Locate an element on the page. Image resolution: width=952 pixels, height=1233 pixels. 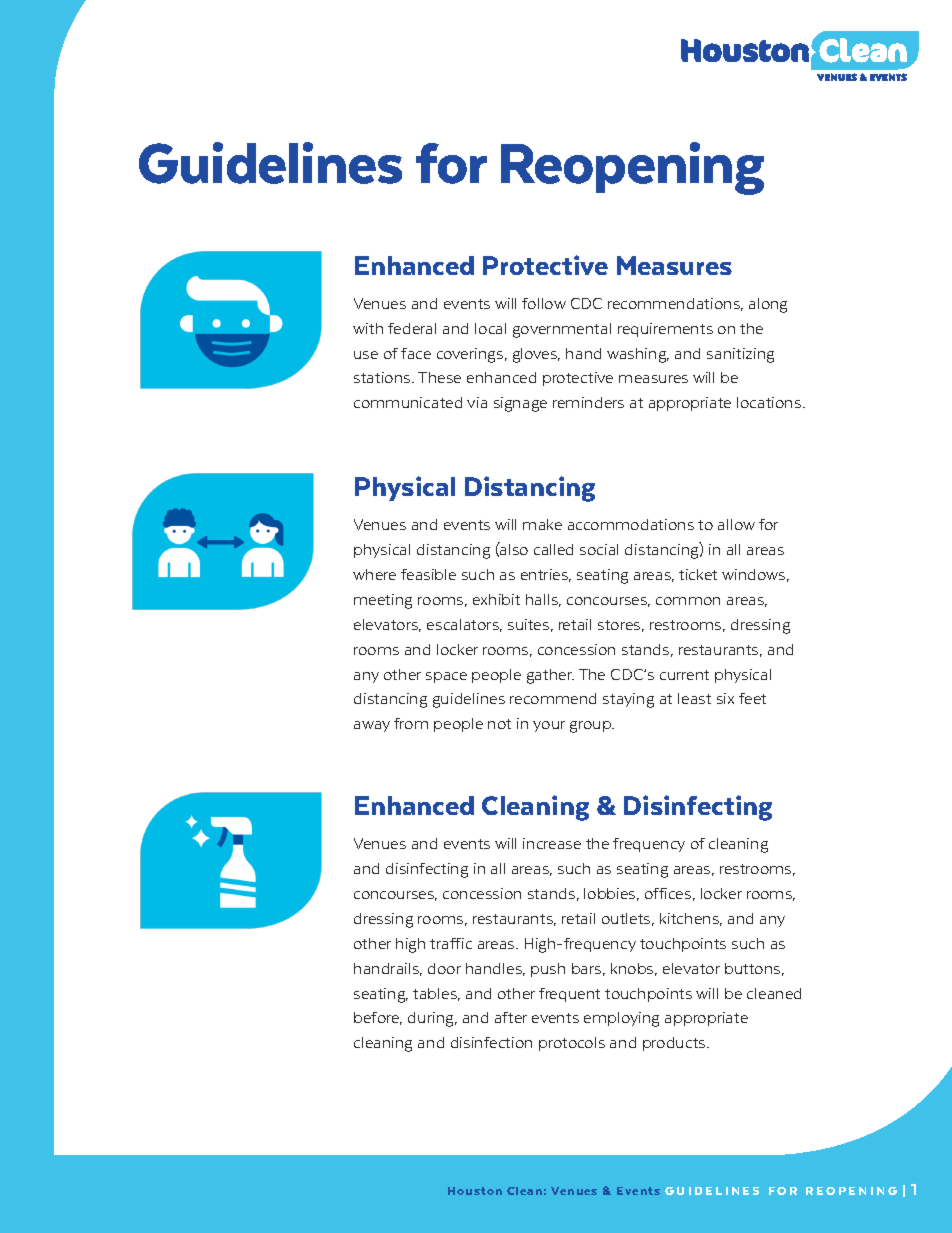
space is located at coordinates (446, 677).
